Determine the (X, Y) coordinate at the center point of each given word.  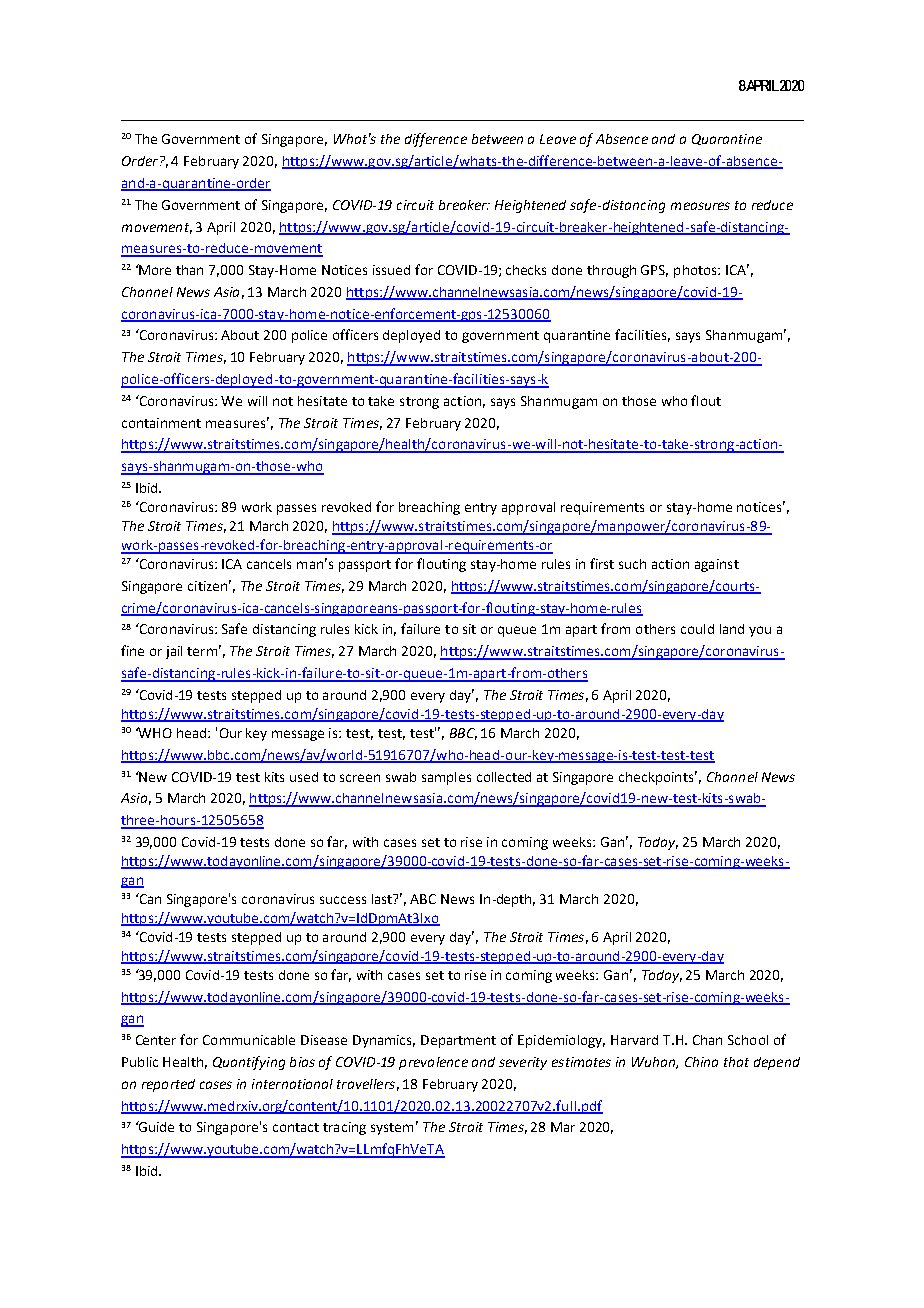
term (202, 651)
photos (696, 271)
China (701, 1062)
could (697, 629)
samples (446, 778)
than (189, 270)
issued (391, 270)
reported (168, 1085)
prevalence (433, 1063)
